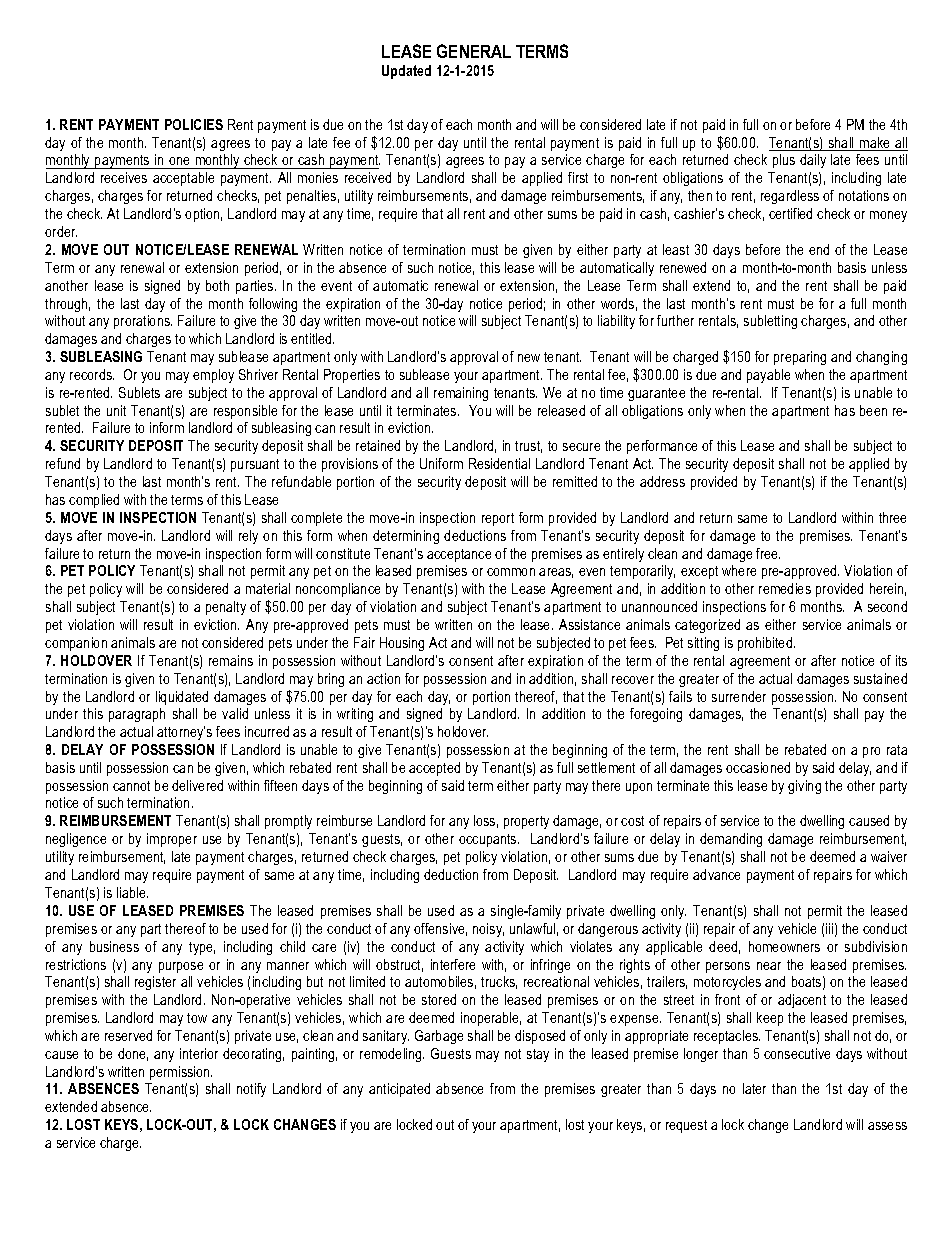  What do you see at coordinates (116, 410) in the screenshot?
I see `unit` at bounding box center [116, 410].
